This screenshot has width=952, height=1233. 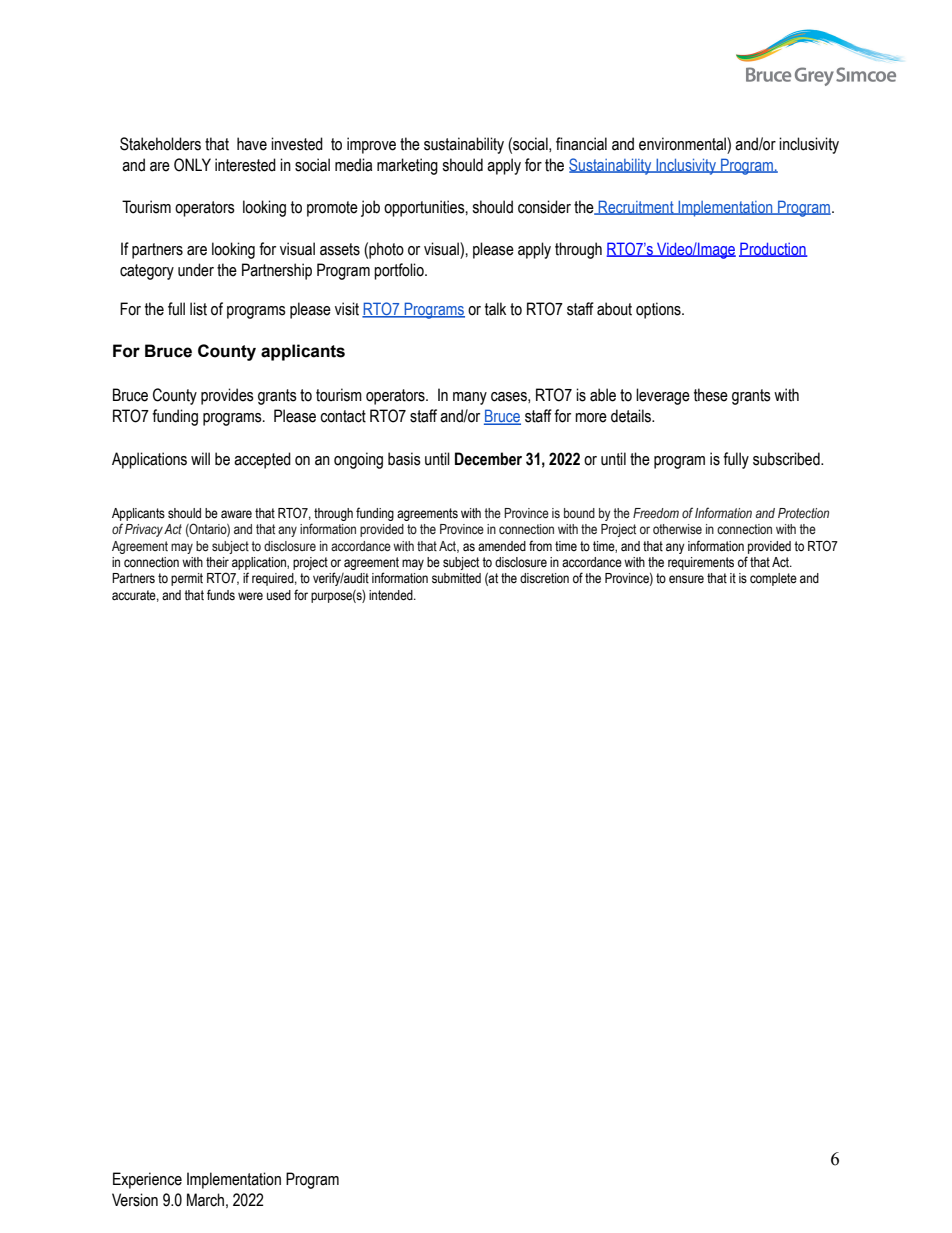 What do you see at coordinates (502, 546) in the screenshot?
I see `amended` at bounding box center [502, 546].
